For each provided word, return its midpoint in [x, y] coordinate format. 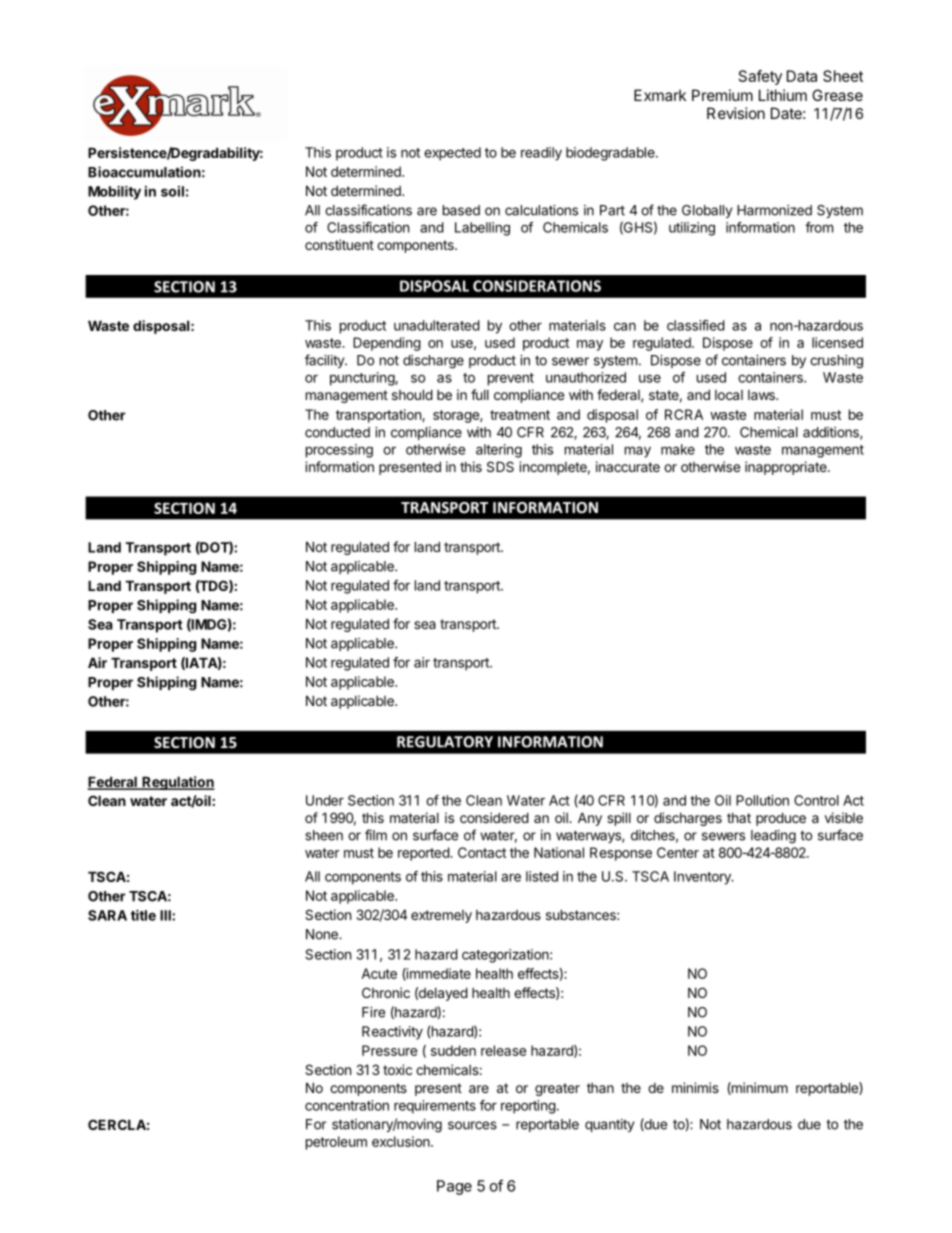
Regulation [177, 783]
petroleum [336, 1143]
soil [172, 191]
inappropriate [787, 468]
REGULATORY [445, 742]
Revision [736, 113]
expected [452, 154]
